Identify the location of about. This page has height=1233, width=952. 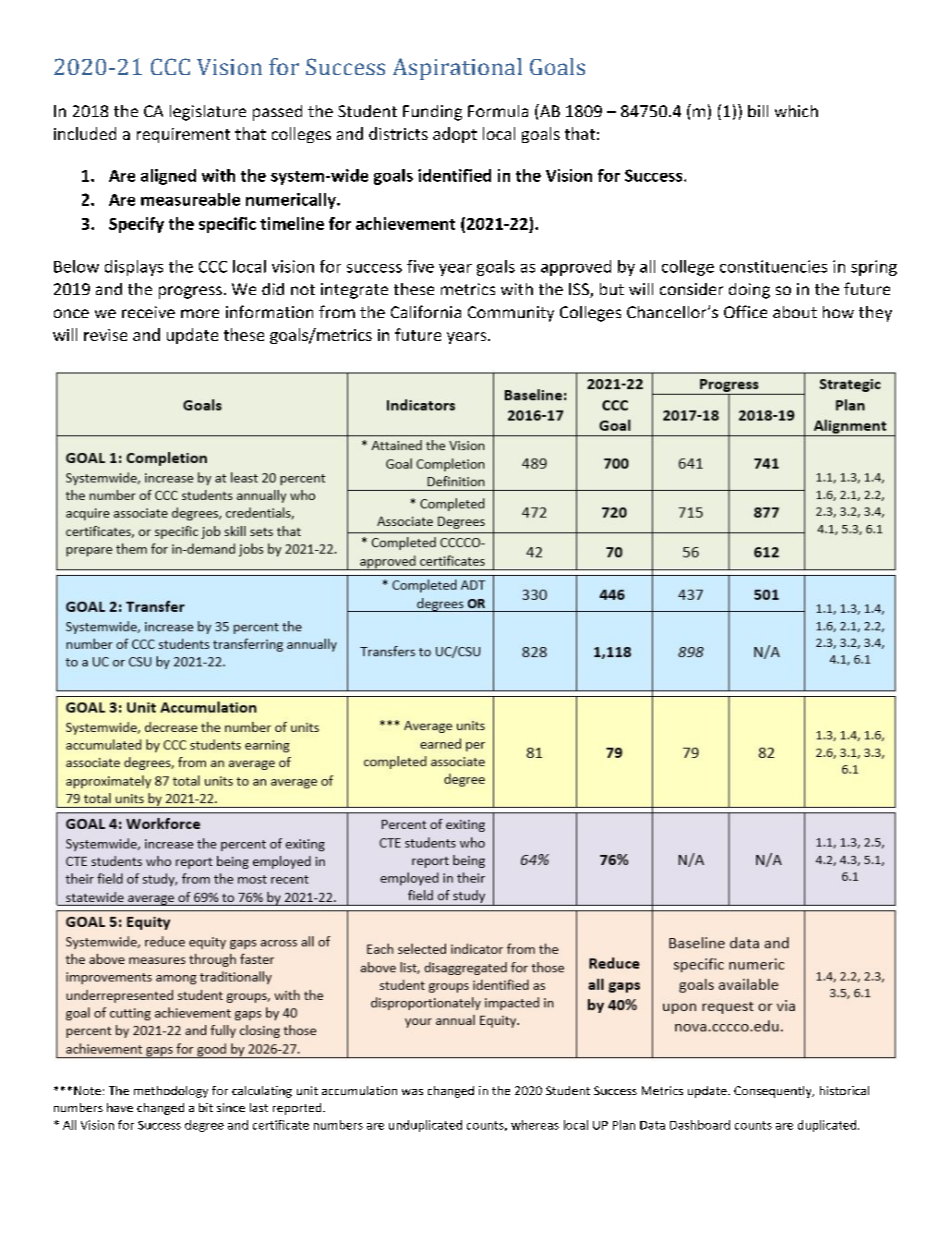
(795, 312).
